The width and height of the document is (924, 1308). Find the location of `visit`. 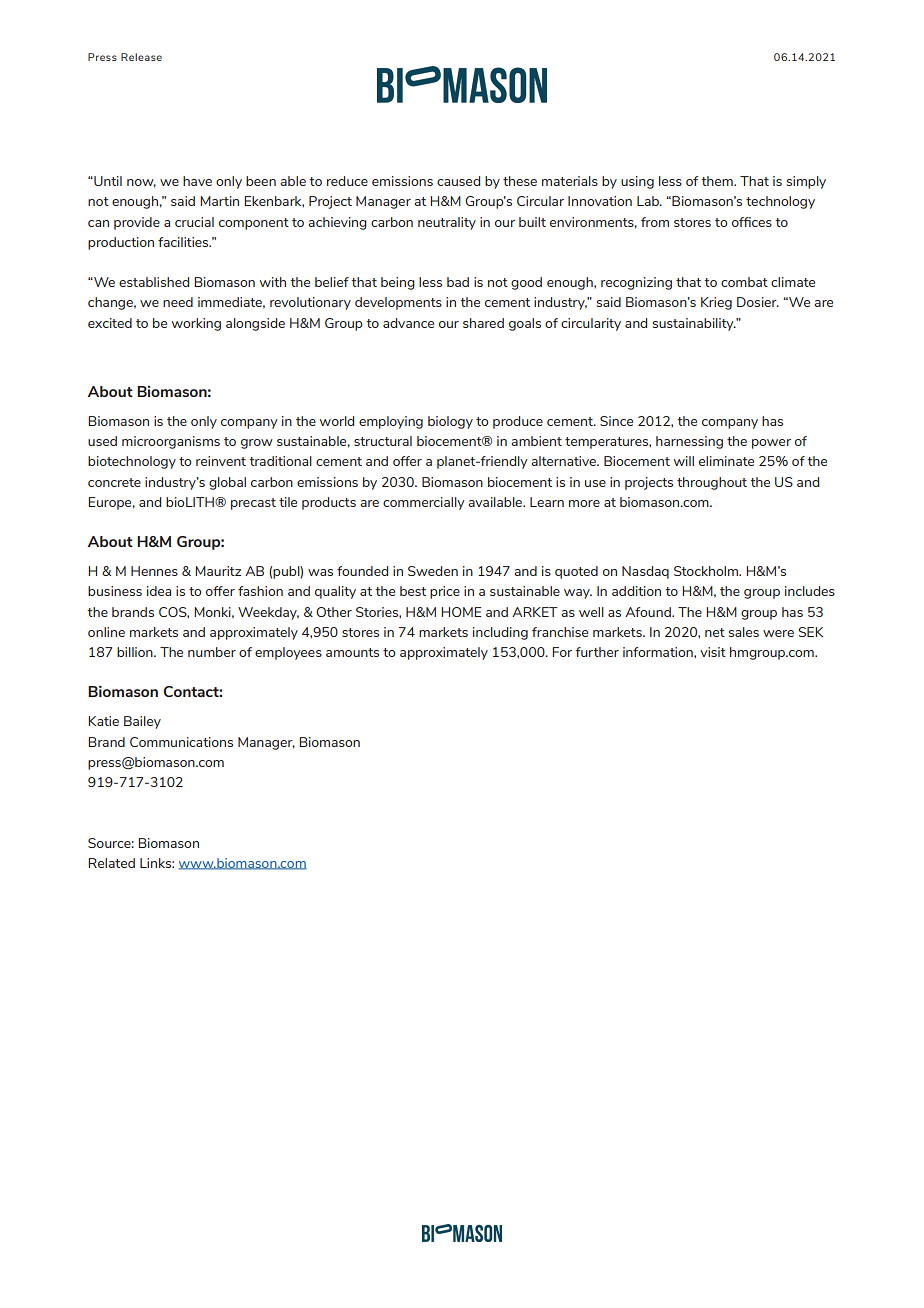

visit is located at coordinates (713, 652).
